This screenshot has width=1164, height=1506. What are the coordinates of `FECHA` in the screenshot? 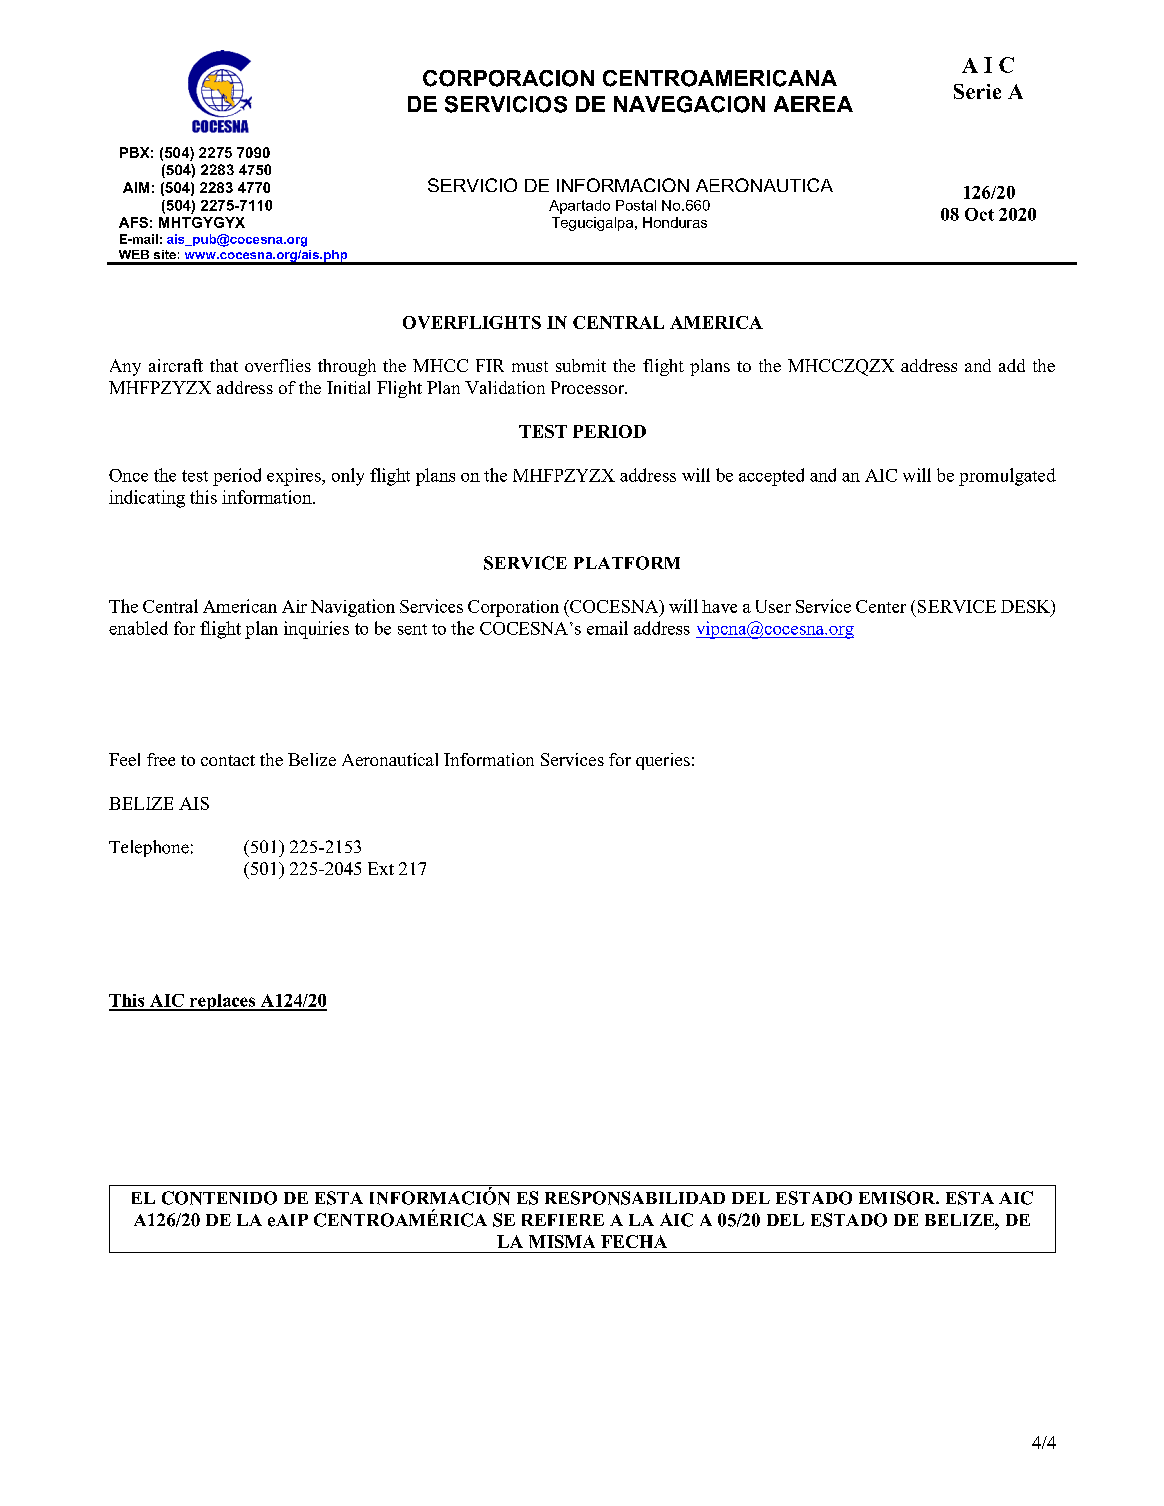 It's located at (634, 1241).
